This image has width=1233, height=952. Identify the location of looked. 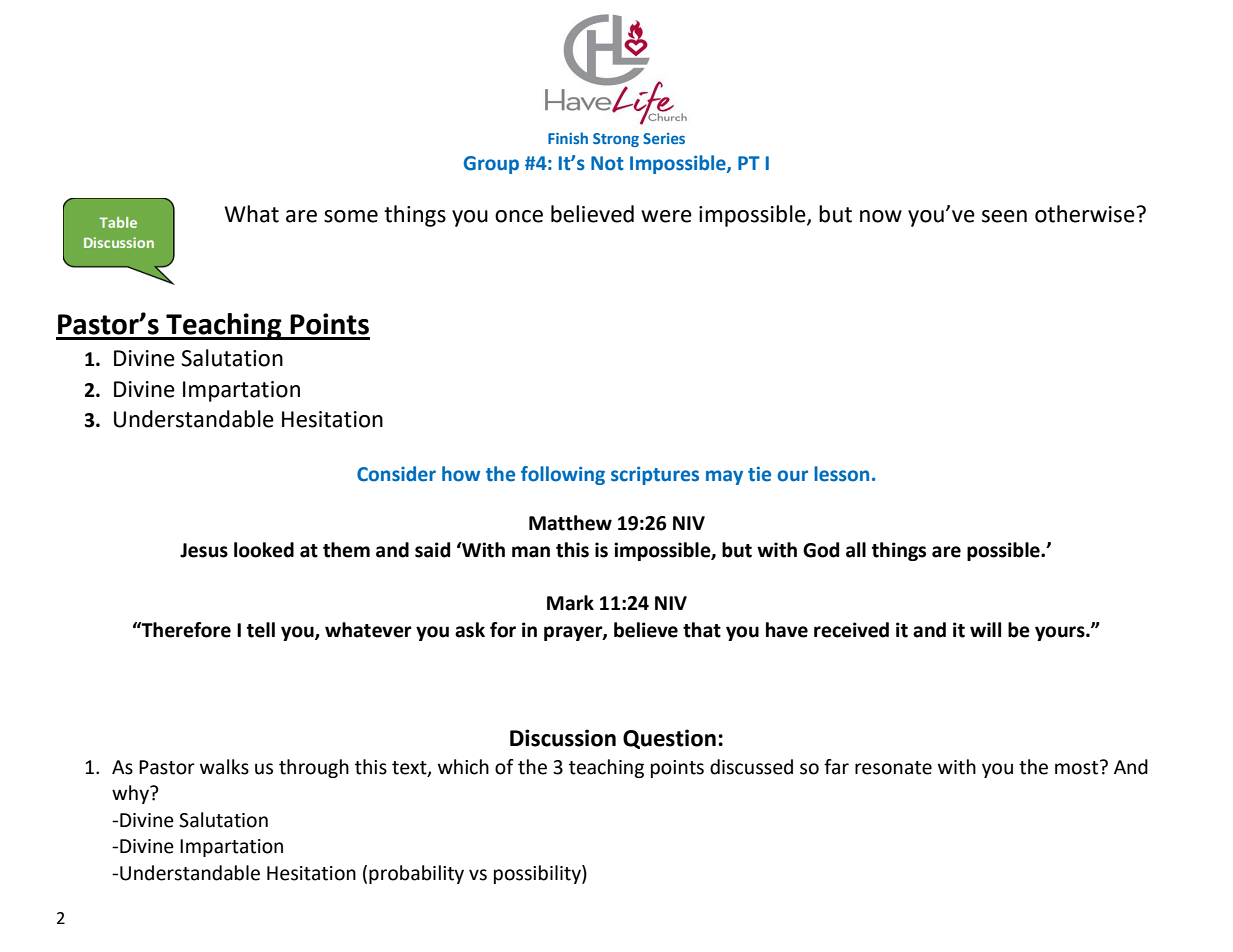
(264, 550).
